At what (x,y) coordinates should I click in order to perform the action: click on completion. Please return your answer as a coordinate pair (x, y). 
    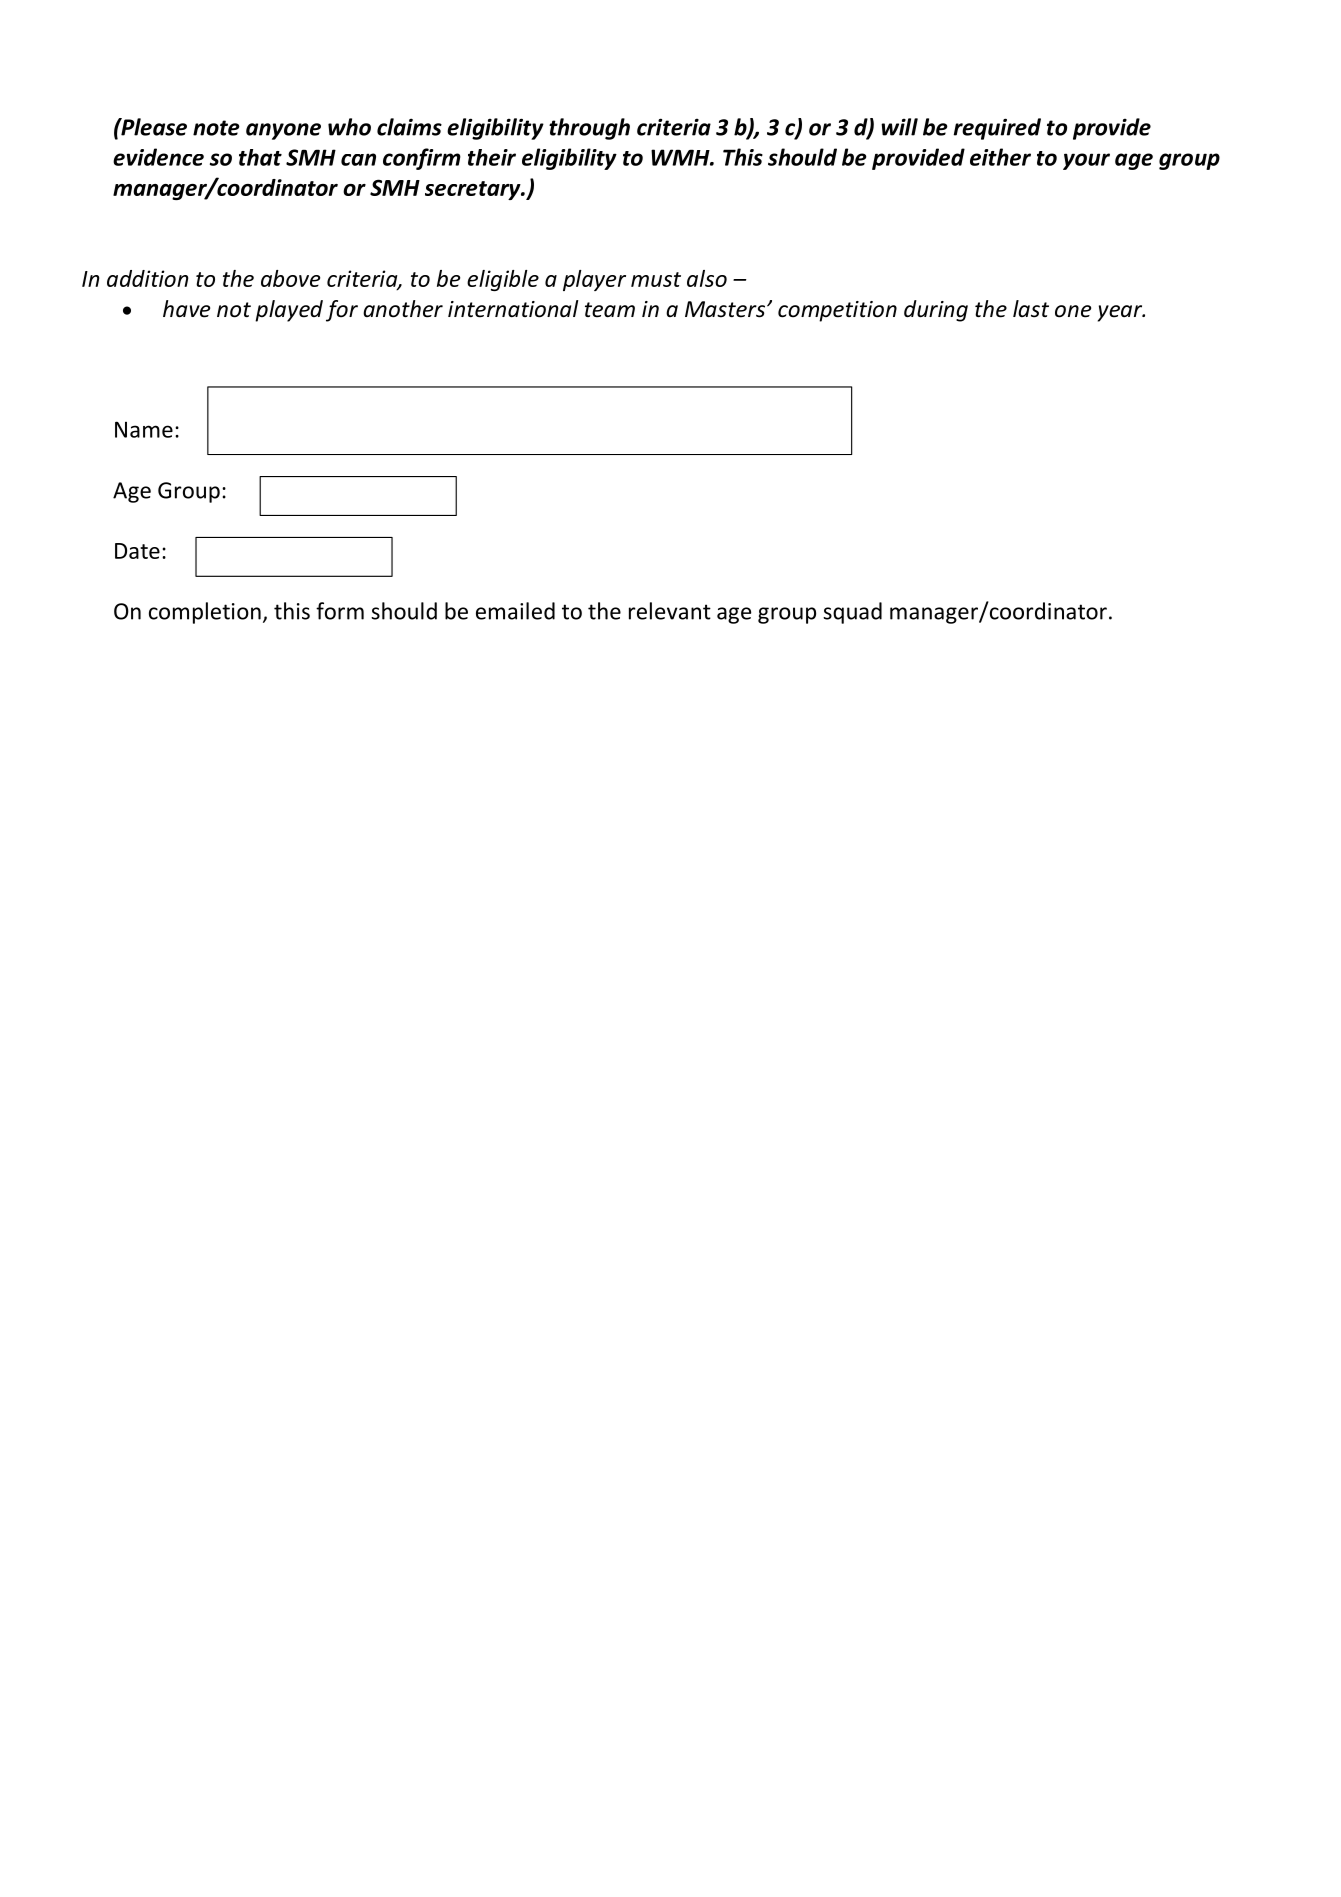
    Looking at the image, I should click on (205, 613).
